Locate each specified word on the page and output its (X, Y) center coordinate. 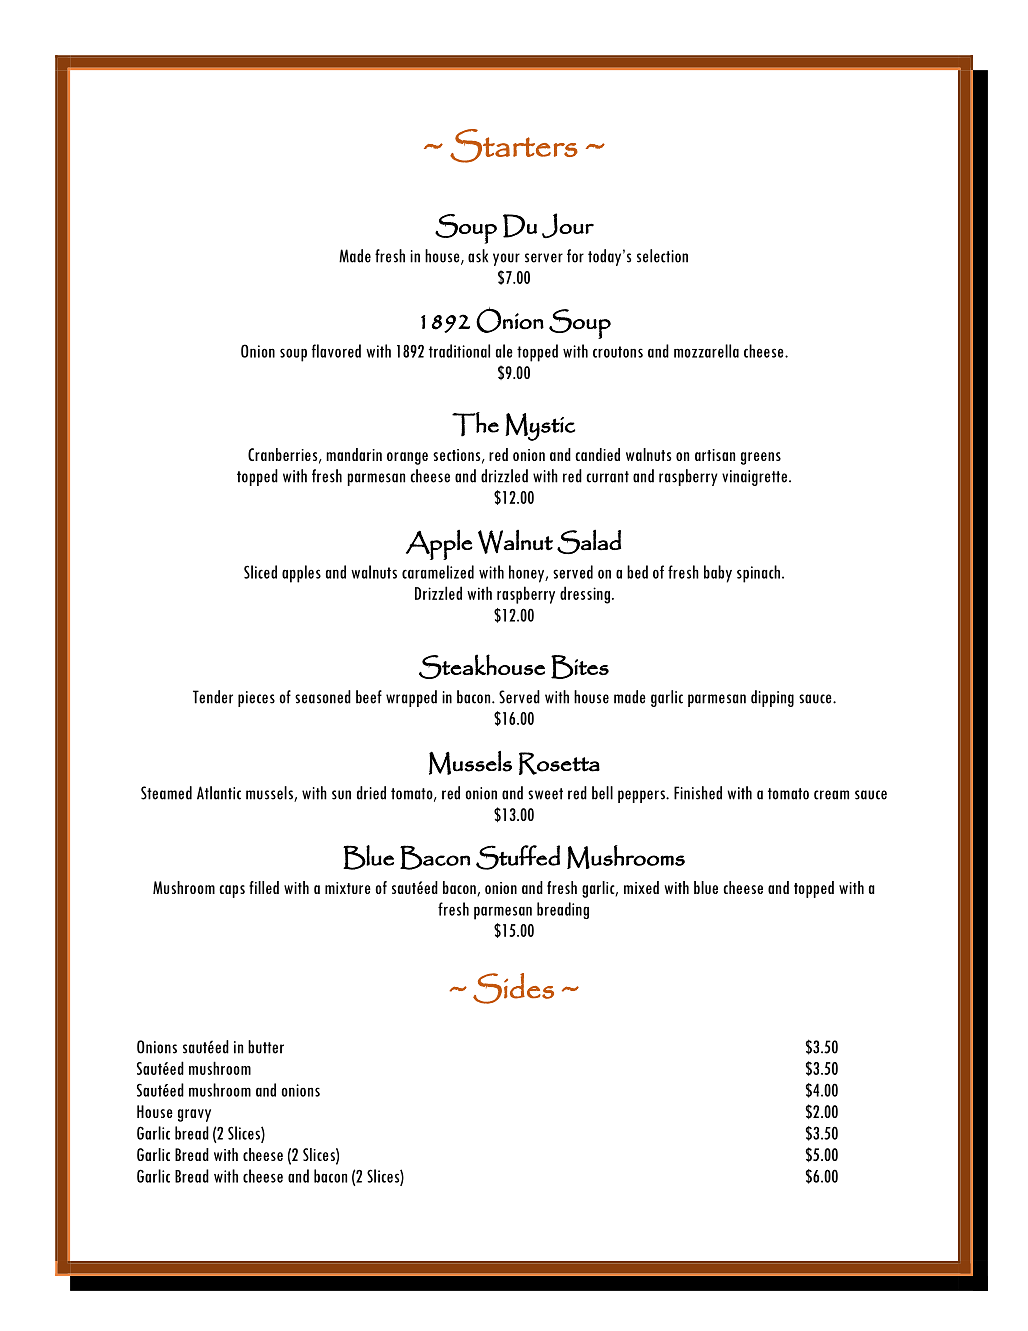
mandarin (354, 454)
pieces (256, 699)
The (475, 424)
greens (761, 458)
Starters (514, 146)
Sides (513, 988)
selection (662, 256)
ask (478, 256)
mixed (641, 887)
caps (232, 891)
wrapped (411, 698)
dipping (772, 698)
